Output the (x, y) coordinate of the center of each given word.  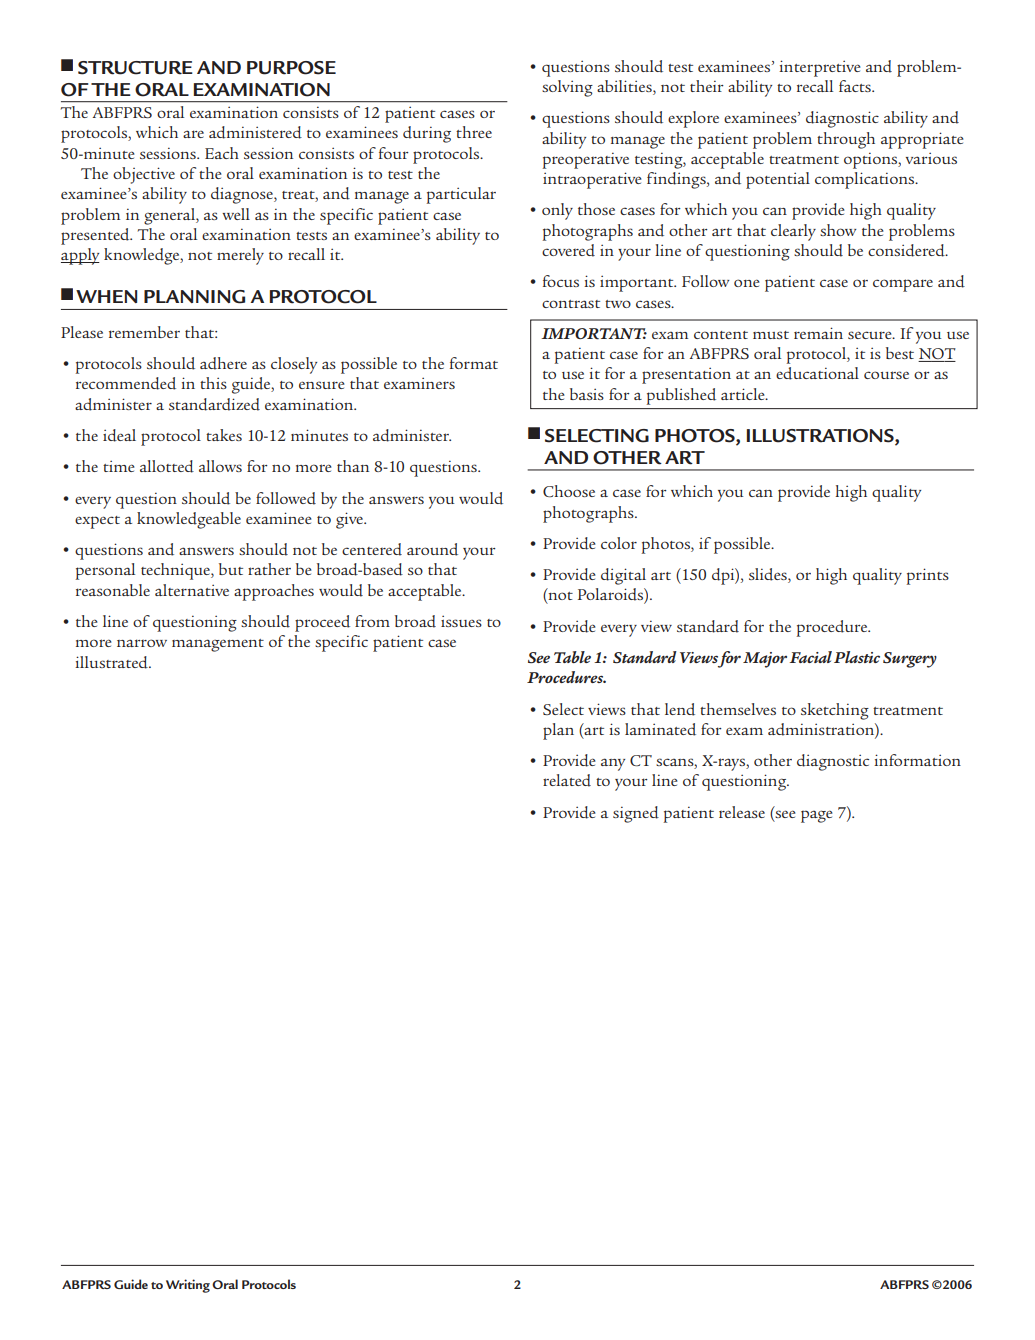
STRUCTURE (135, 68)
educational (817, 373)
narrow (142, 643)
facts (856, 86)
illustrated (112, 662)
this (213, 383)
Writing (188, 1286)
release (742, 812)
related (567, 780)
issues (461, 621)
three (474, 132)
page (817, 816)
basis (587, 394)
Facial (811, 657)
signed (636, 814)
